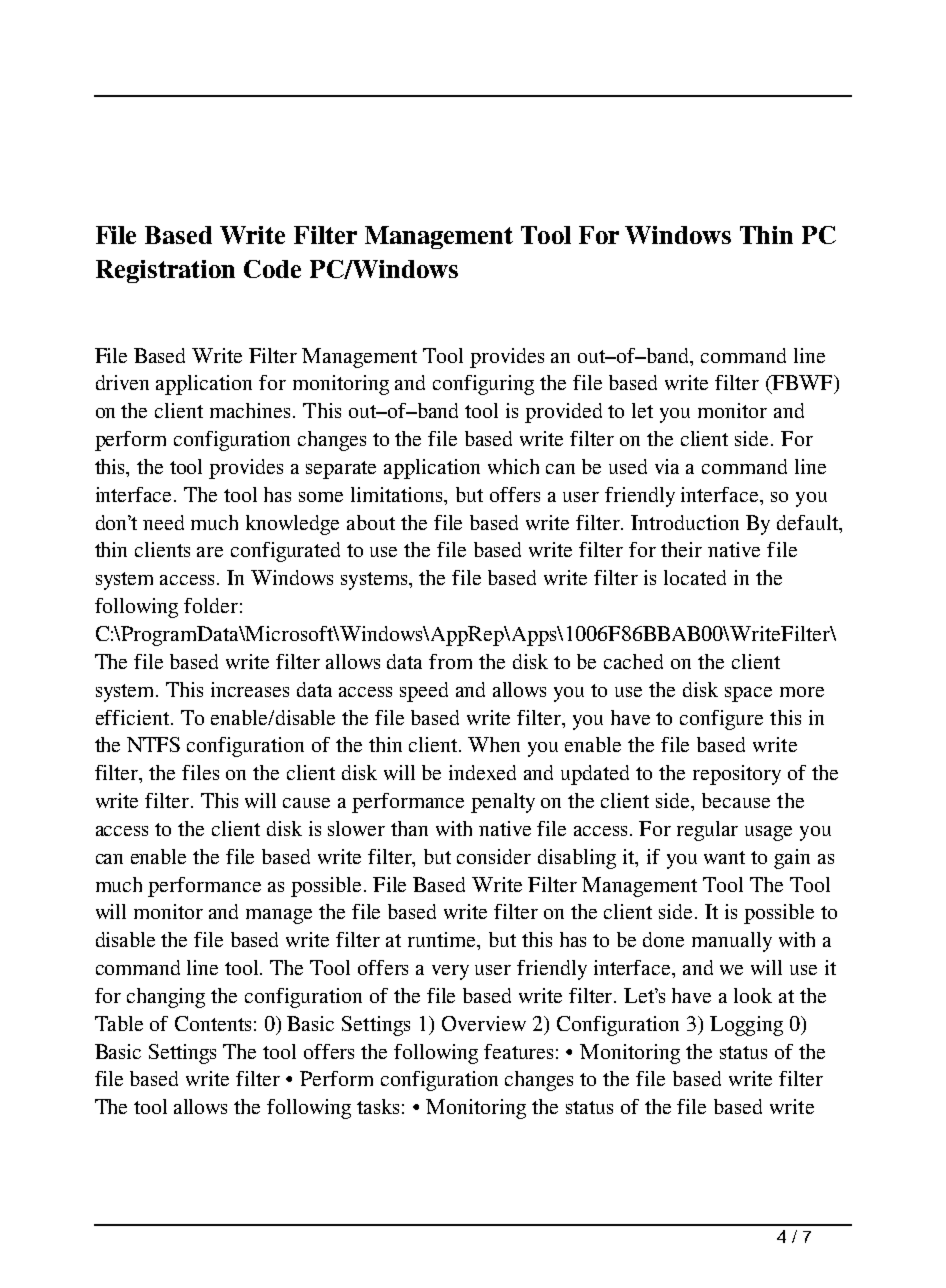 Image resolution: width=946 pixels, height=1288 pixels. Describe the element at coordinates (667, 466) in the screenshot. I see `via` at that location.
